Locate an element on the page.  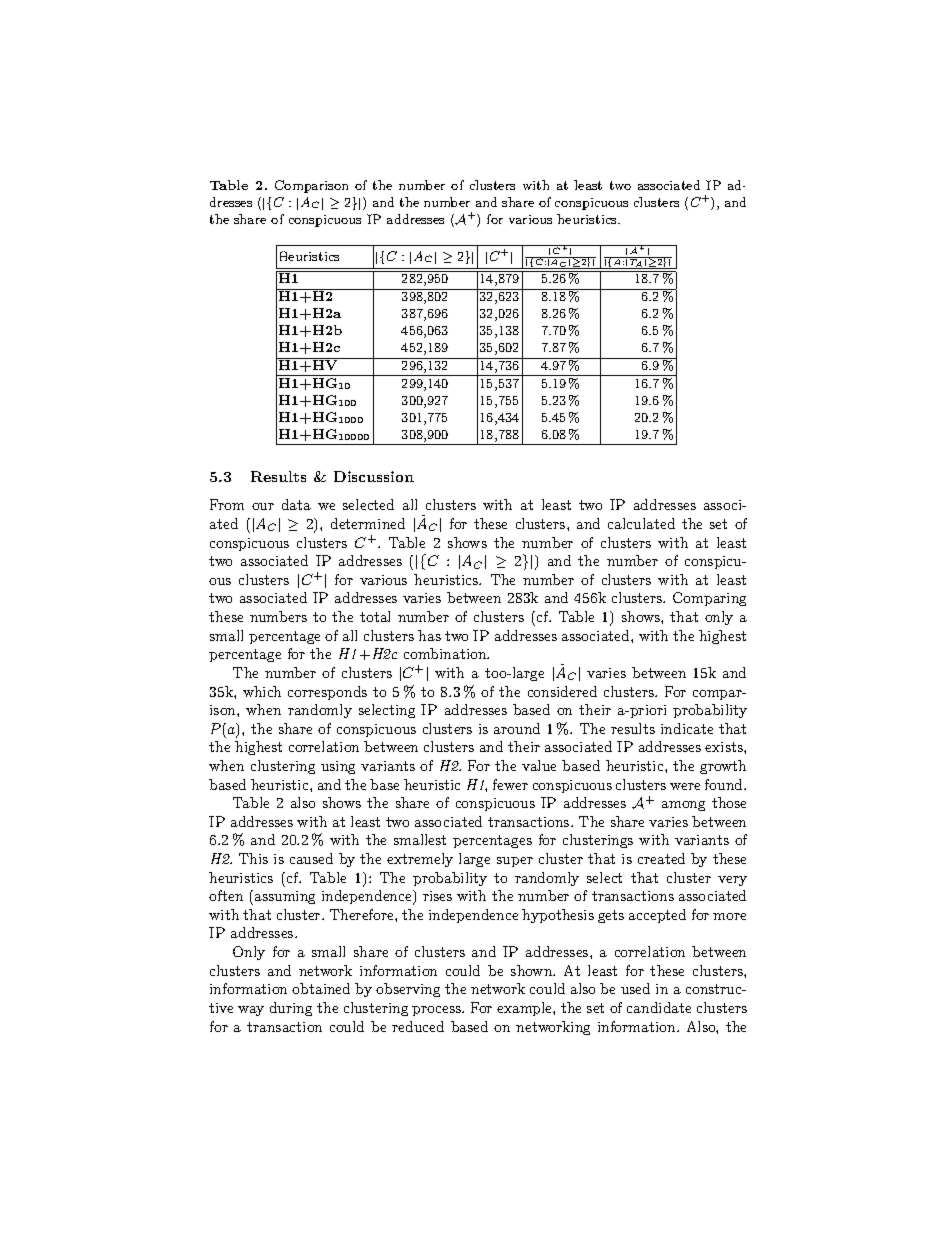
indicate is located at coordinates (687, 728).
